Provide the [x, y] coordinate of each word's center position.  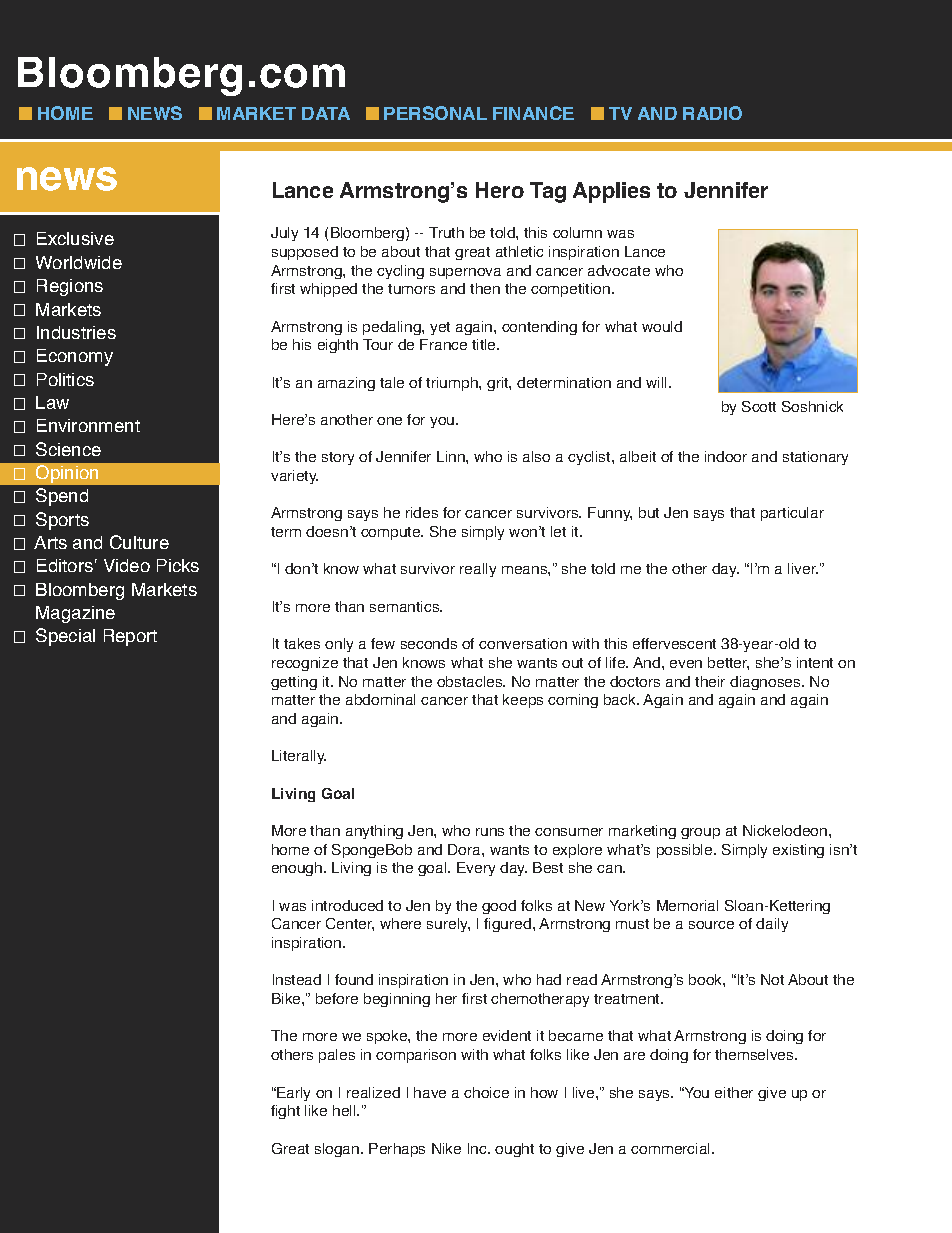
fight [285, 1112]
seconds [429, 643]
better [728, 663]
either [734, 1092]
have [430, 1092]
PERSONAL [435, 113]
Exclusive [75, 238]
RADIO [712, 113]
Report [130, 637]
